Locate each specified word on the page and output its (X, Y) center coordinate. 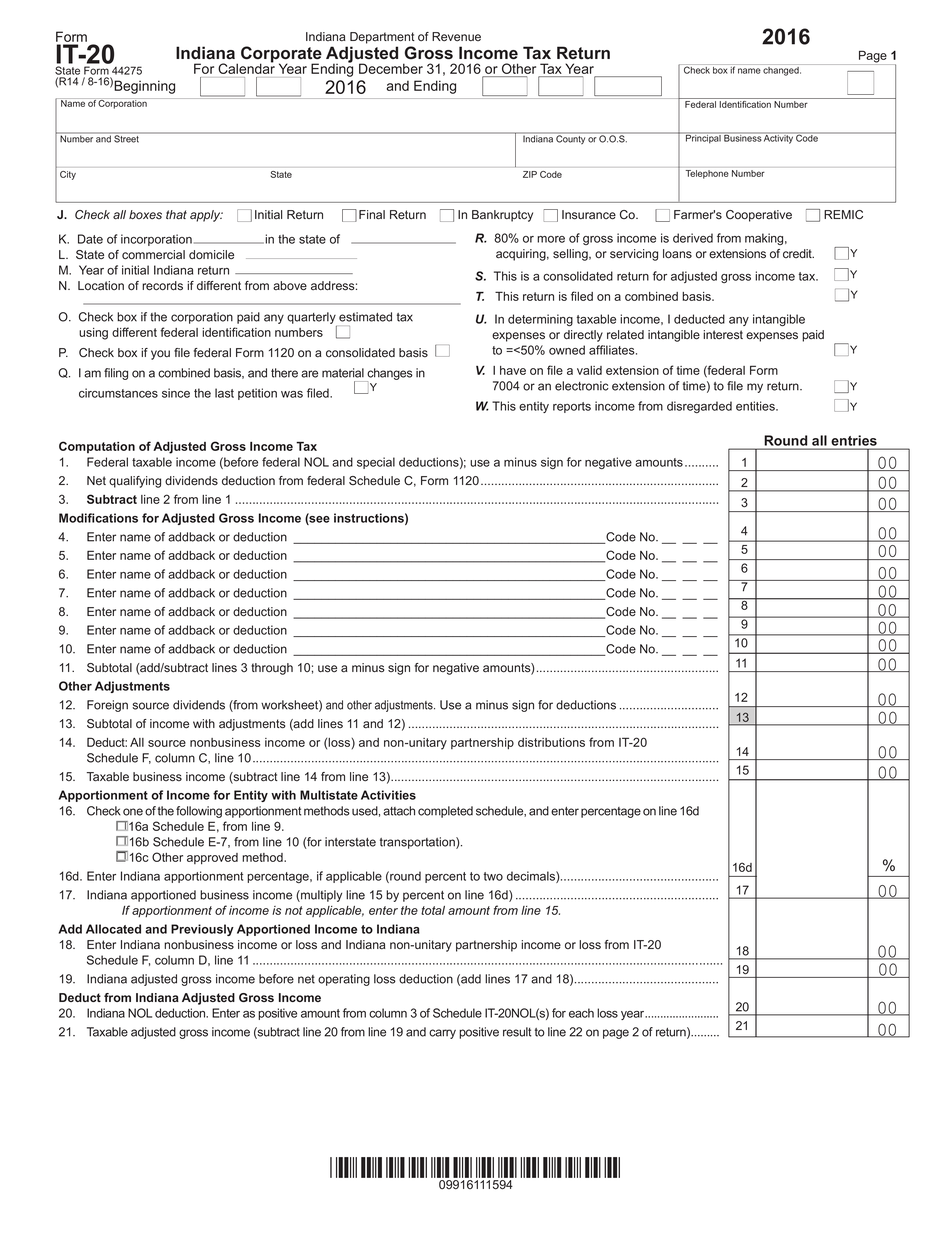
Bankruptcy (502, 216)
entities (756, 406)
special (376, 463)
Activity (778, 138)
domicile (211, 255)
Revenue (456, 37)
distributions (551, 742)
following (199, 812)
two (493, 876)
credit (798, 254)
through (272, 669)
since (176, 393)
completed (445, 812)
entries (854, 440)
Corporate (281, 55)
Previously (202, 930)
